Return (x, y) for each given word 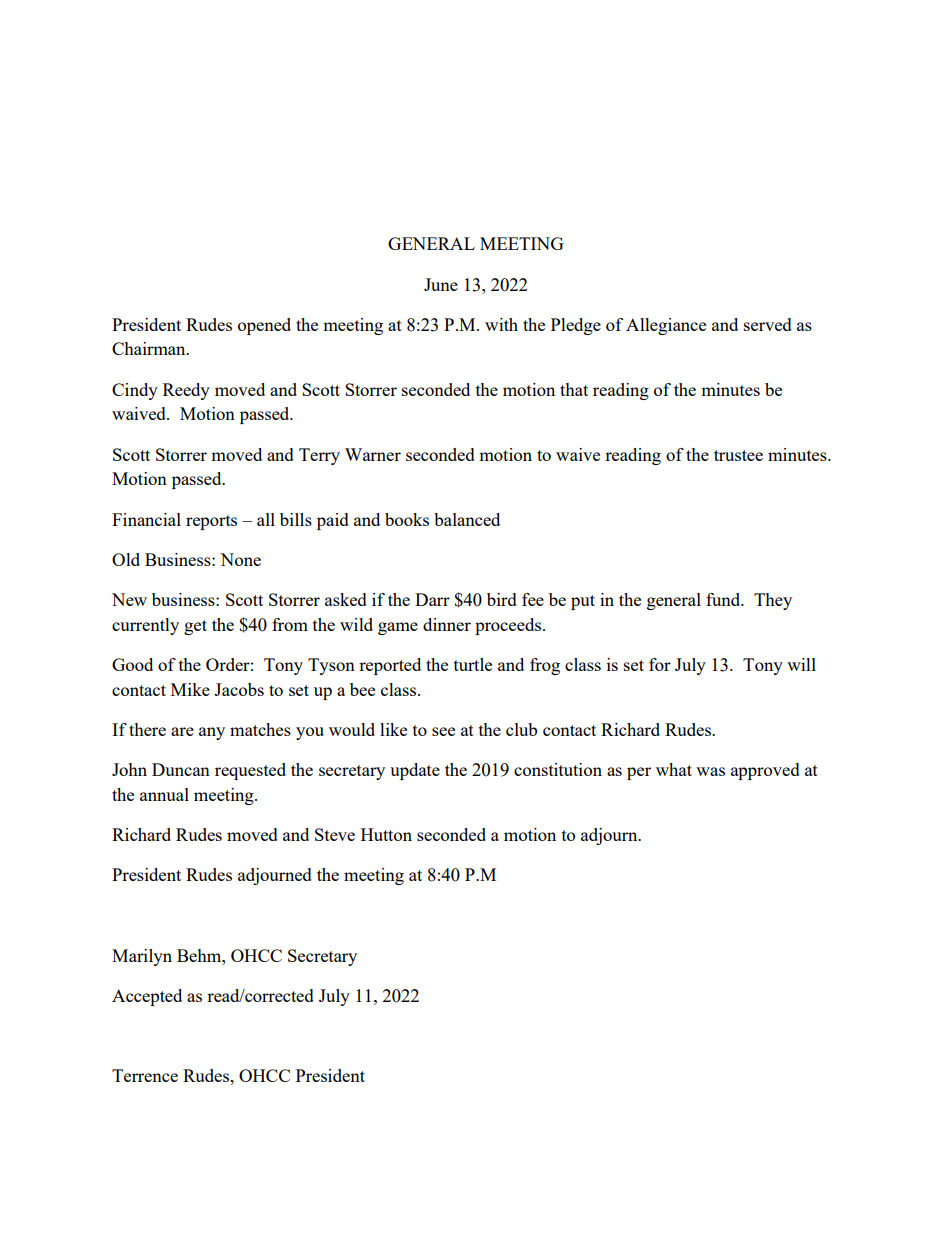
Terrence (145, 1075)
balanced (467, 519)
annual (164, 794)
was (710, 771)
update (415, 771)
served (768, 324)
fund (724, 599)
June (441, 284)
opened (264, 326)
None (240, 559)
